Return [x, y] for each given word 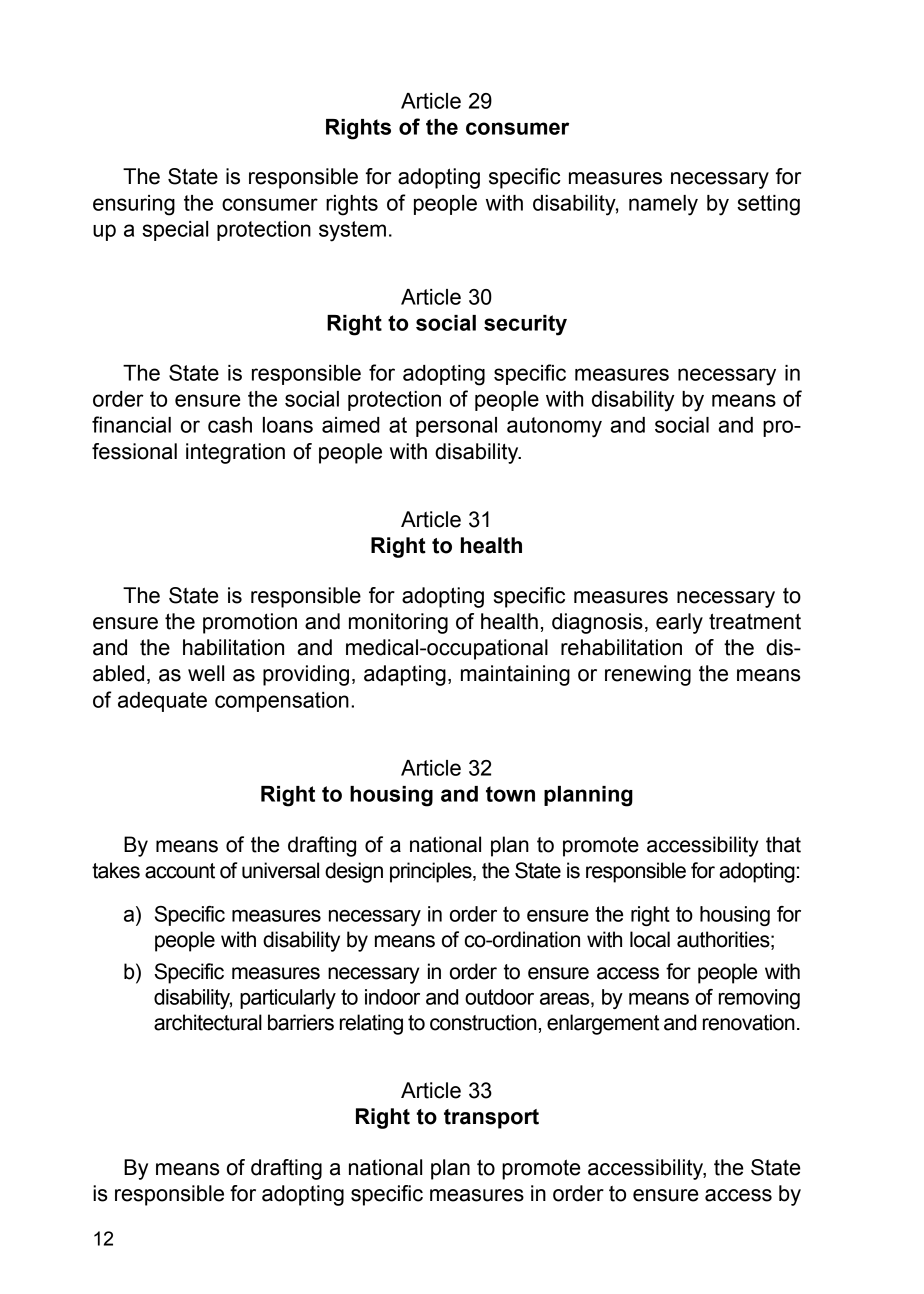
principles [432, 872]
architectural [208, 1022]
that [783, 844]
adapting [405, 675]
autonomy [554, 427]
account [180, 871]
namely [663, 205]
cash [230, 425]
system [352, 231]
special [175, 231]
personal [456, 427]
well [206, 673]
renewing [648, 675]
